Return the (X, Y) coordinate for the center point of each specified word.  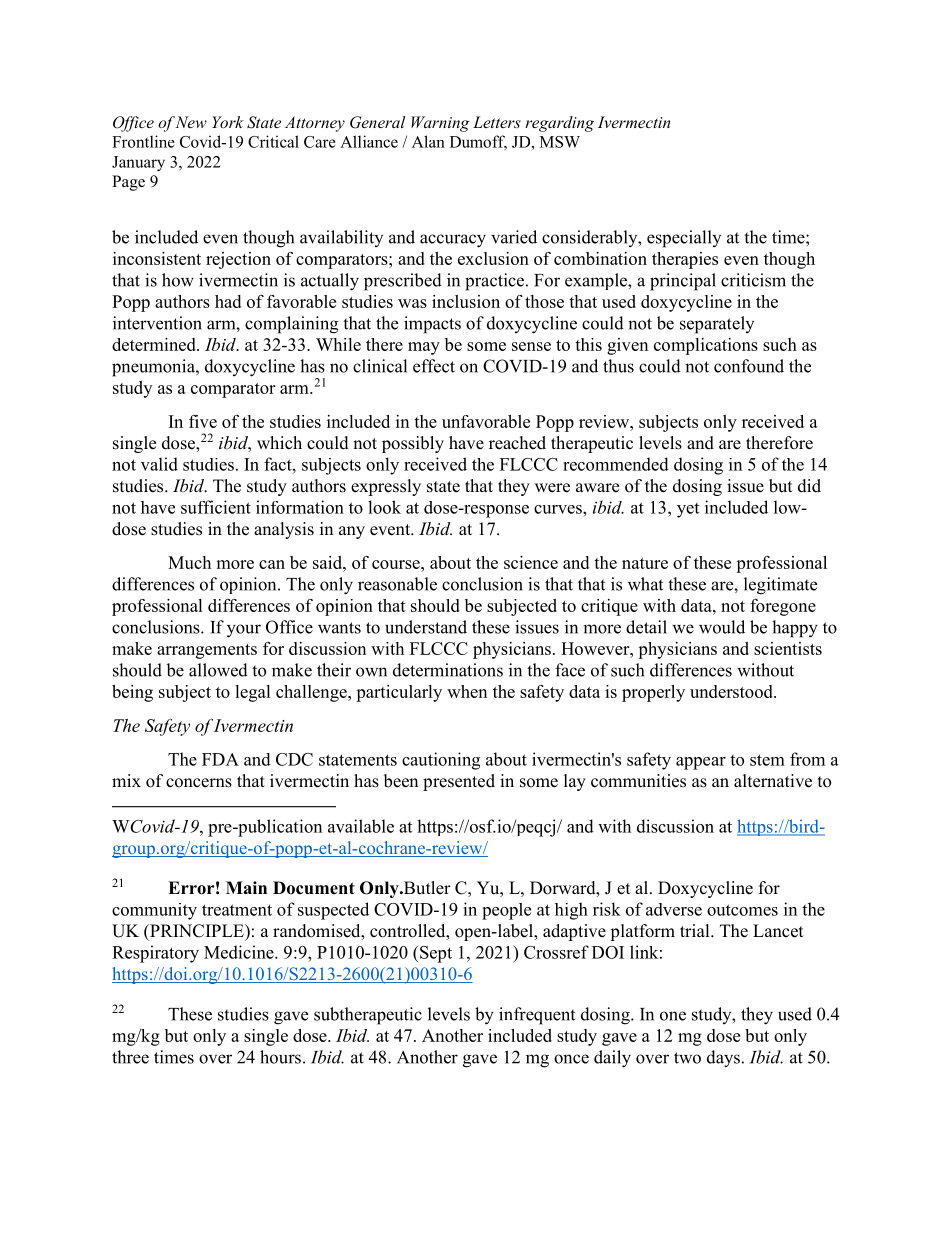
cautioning (441, 761)
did (809, 486)
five (203, 421)
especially (684, 239)
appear (701, 763)
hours (280, 1057)
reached (517, 443)
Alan (428, 141)
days (723, 1059)
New (191, 122)
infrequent (537, 1016)
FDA (220, 759)
